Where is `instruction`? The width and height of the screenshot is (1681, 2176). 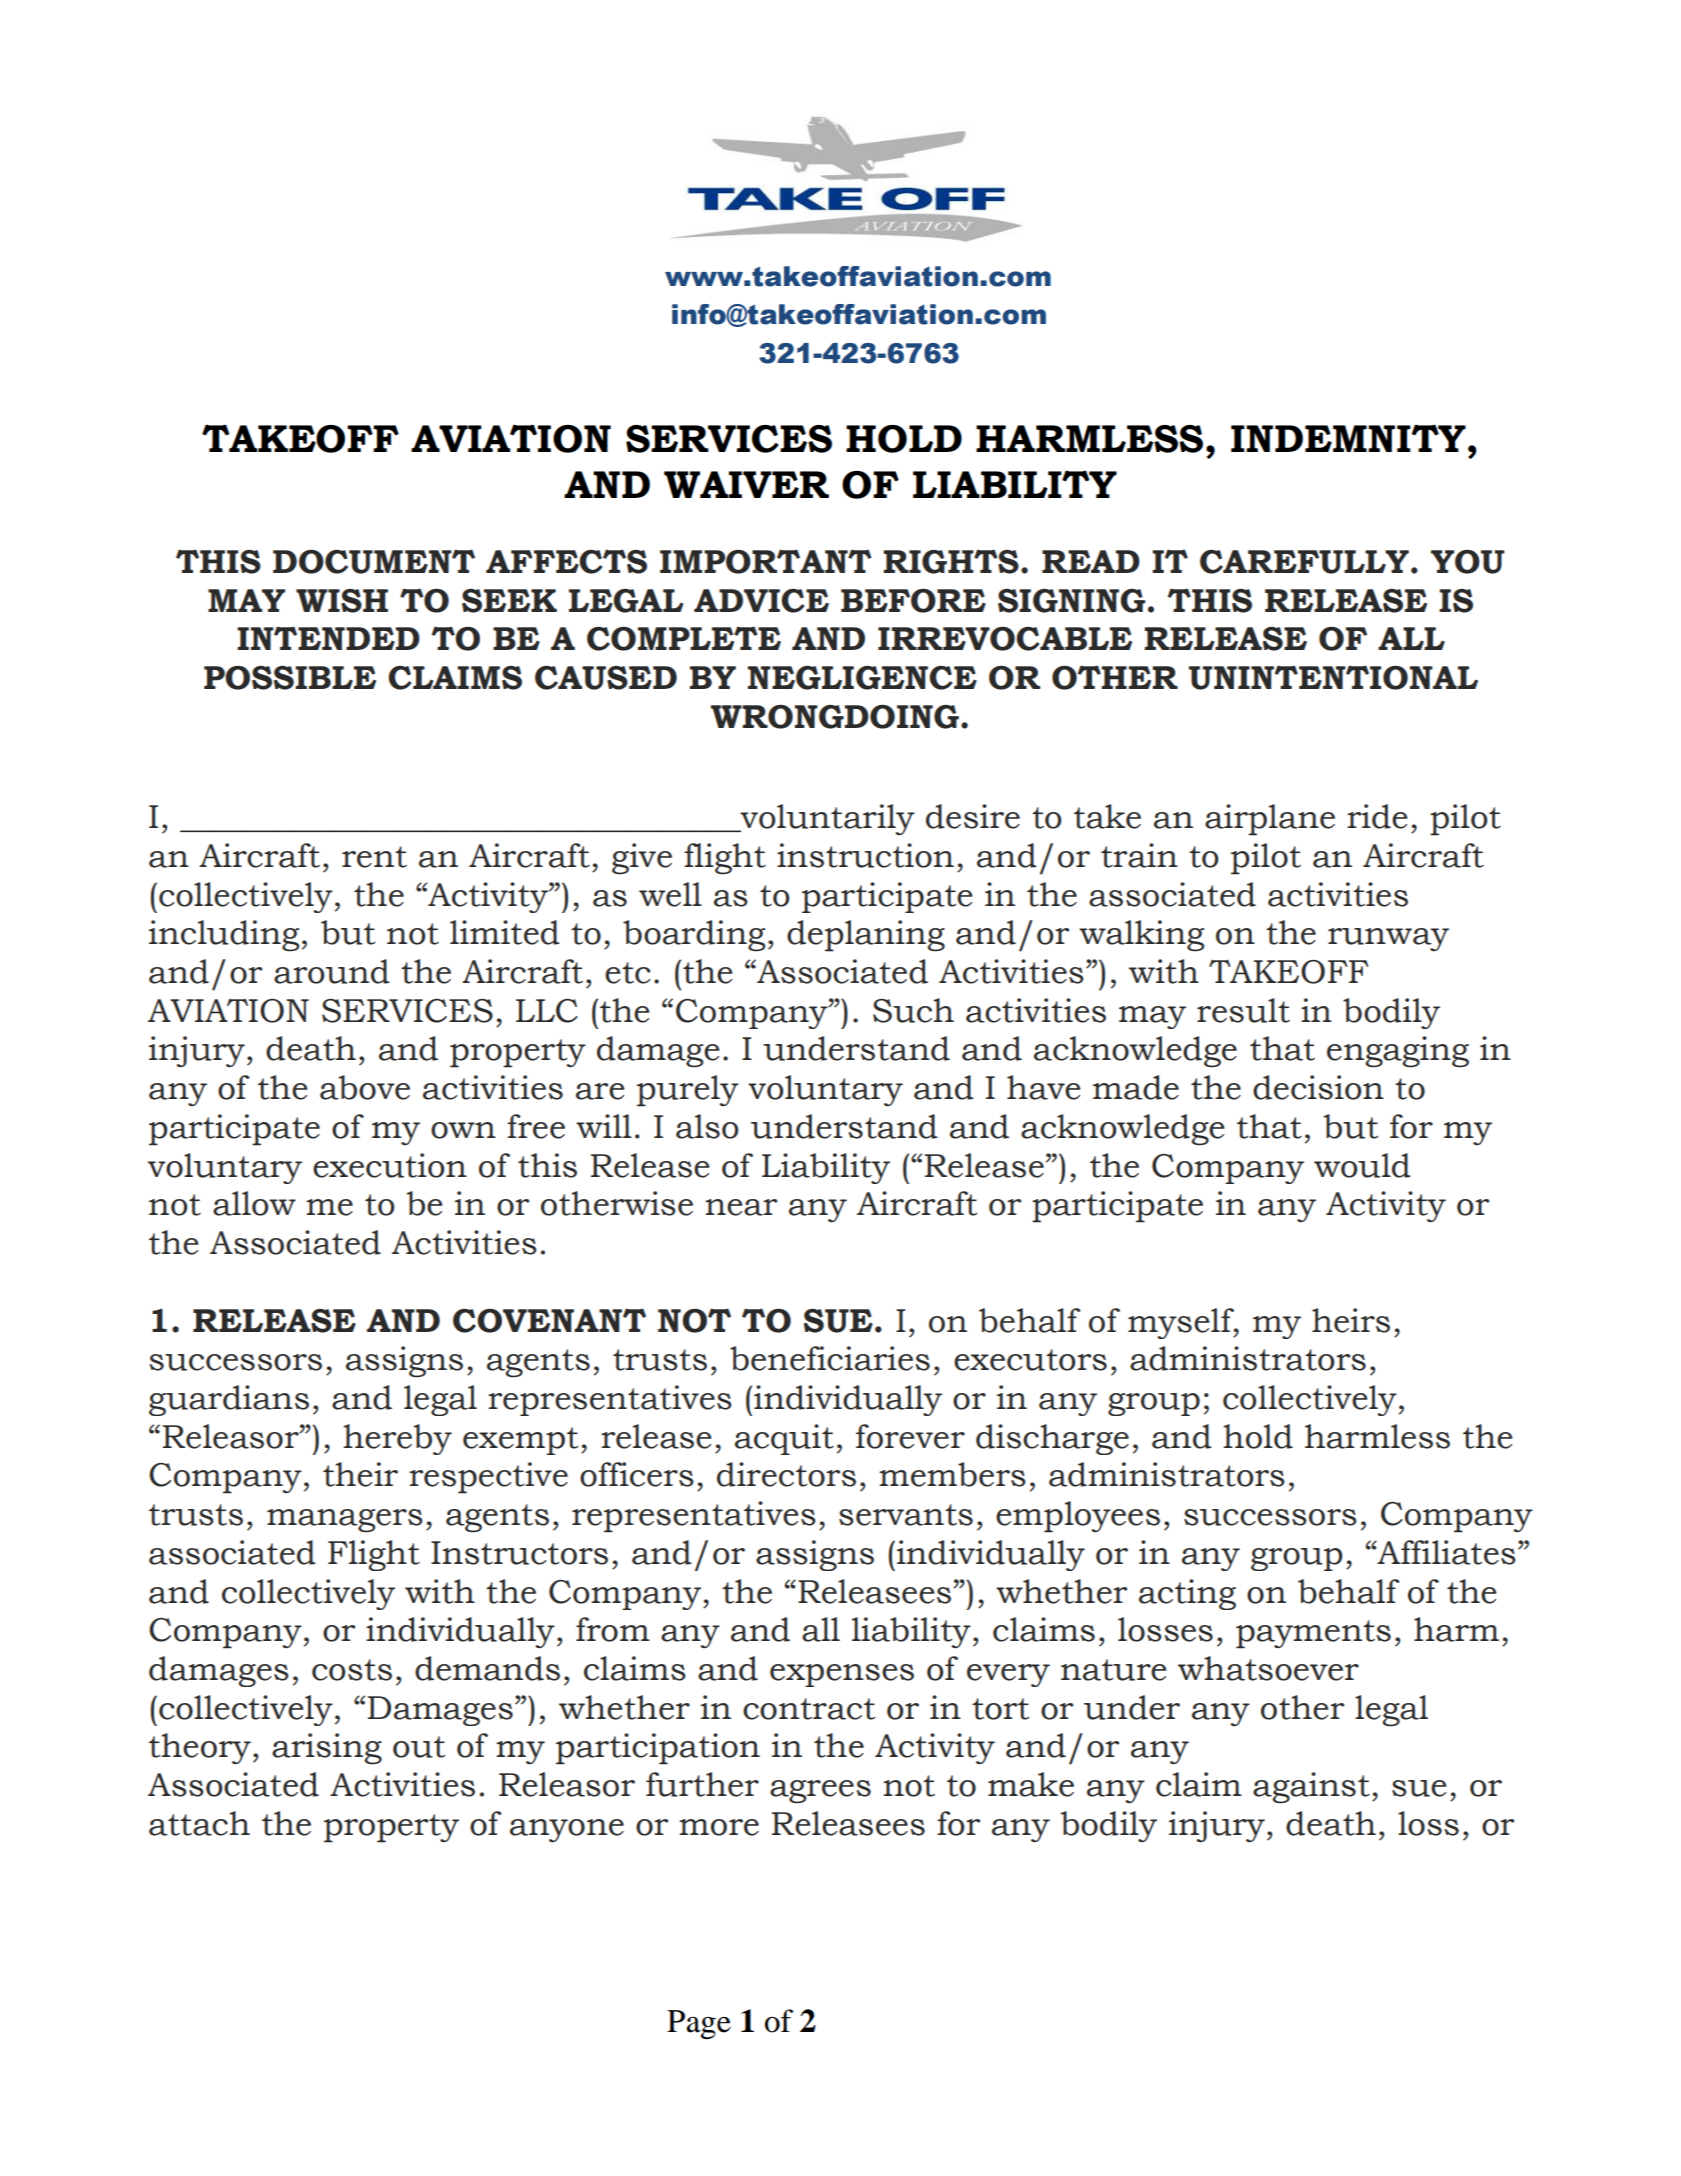 instruction is located at coordinates (865, 855).
